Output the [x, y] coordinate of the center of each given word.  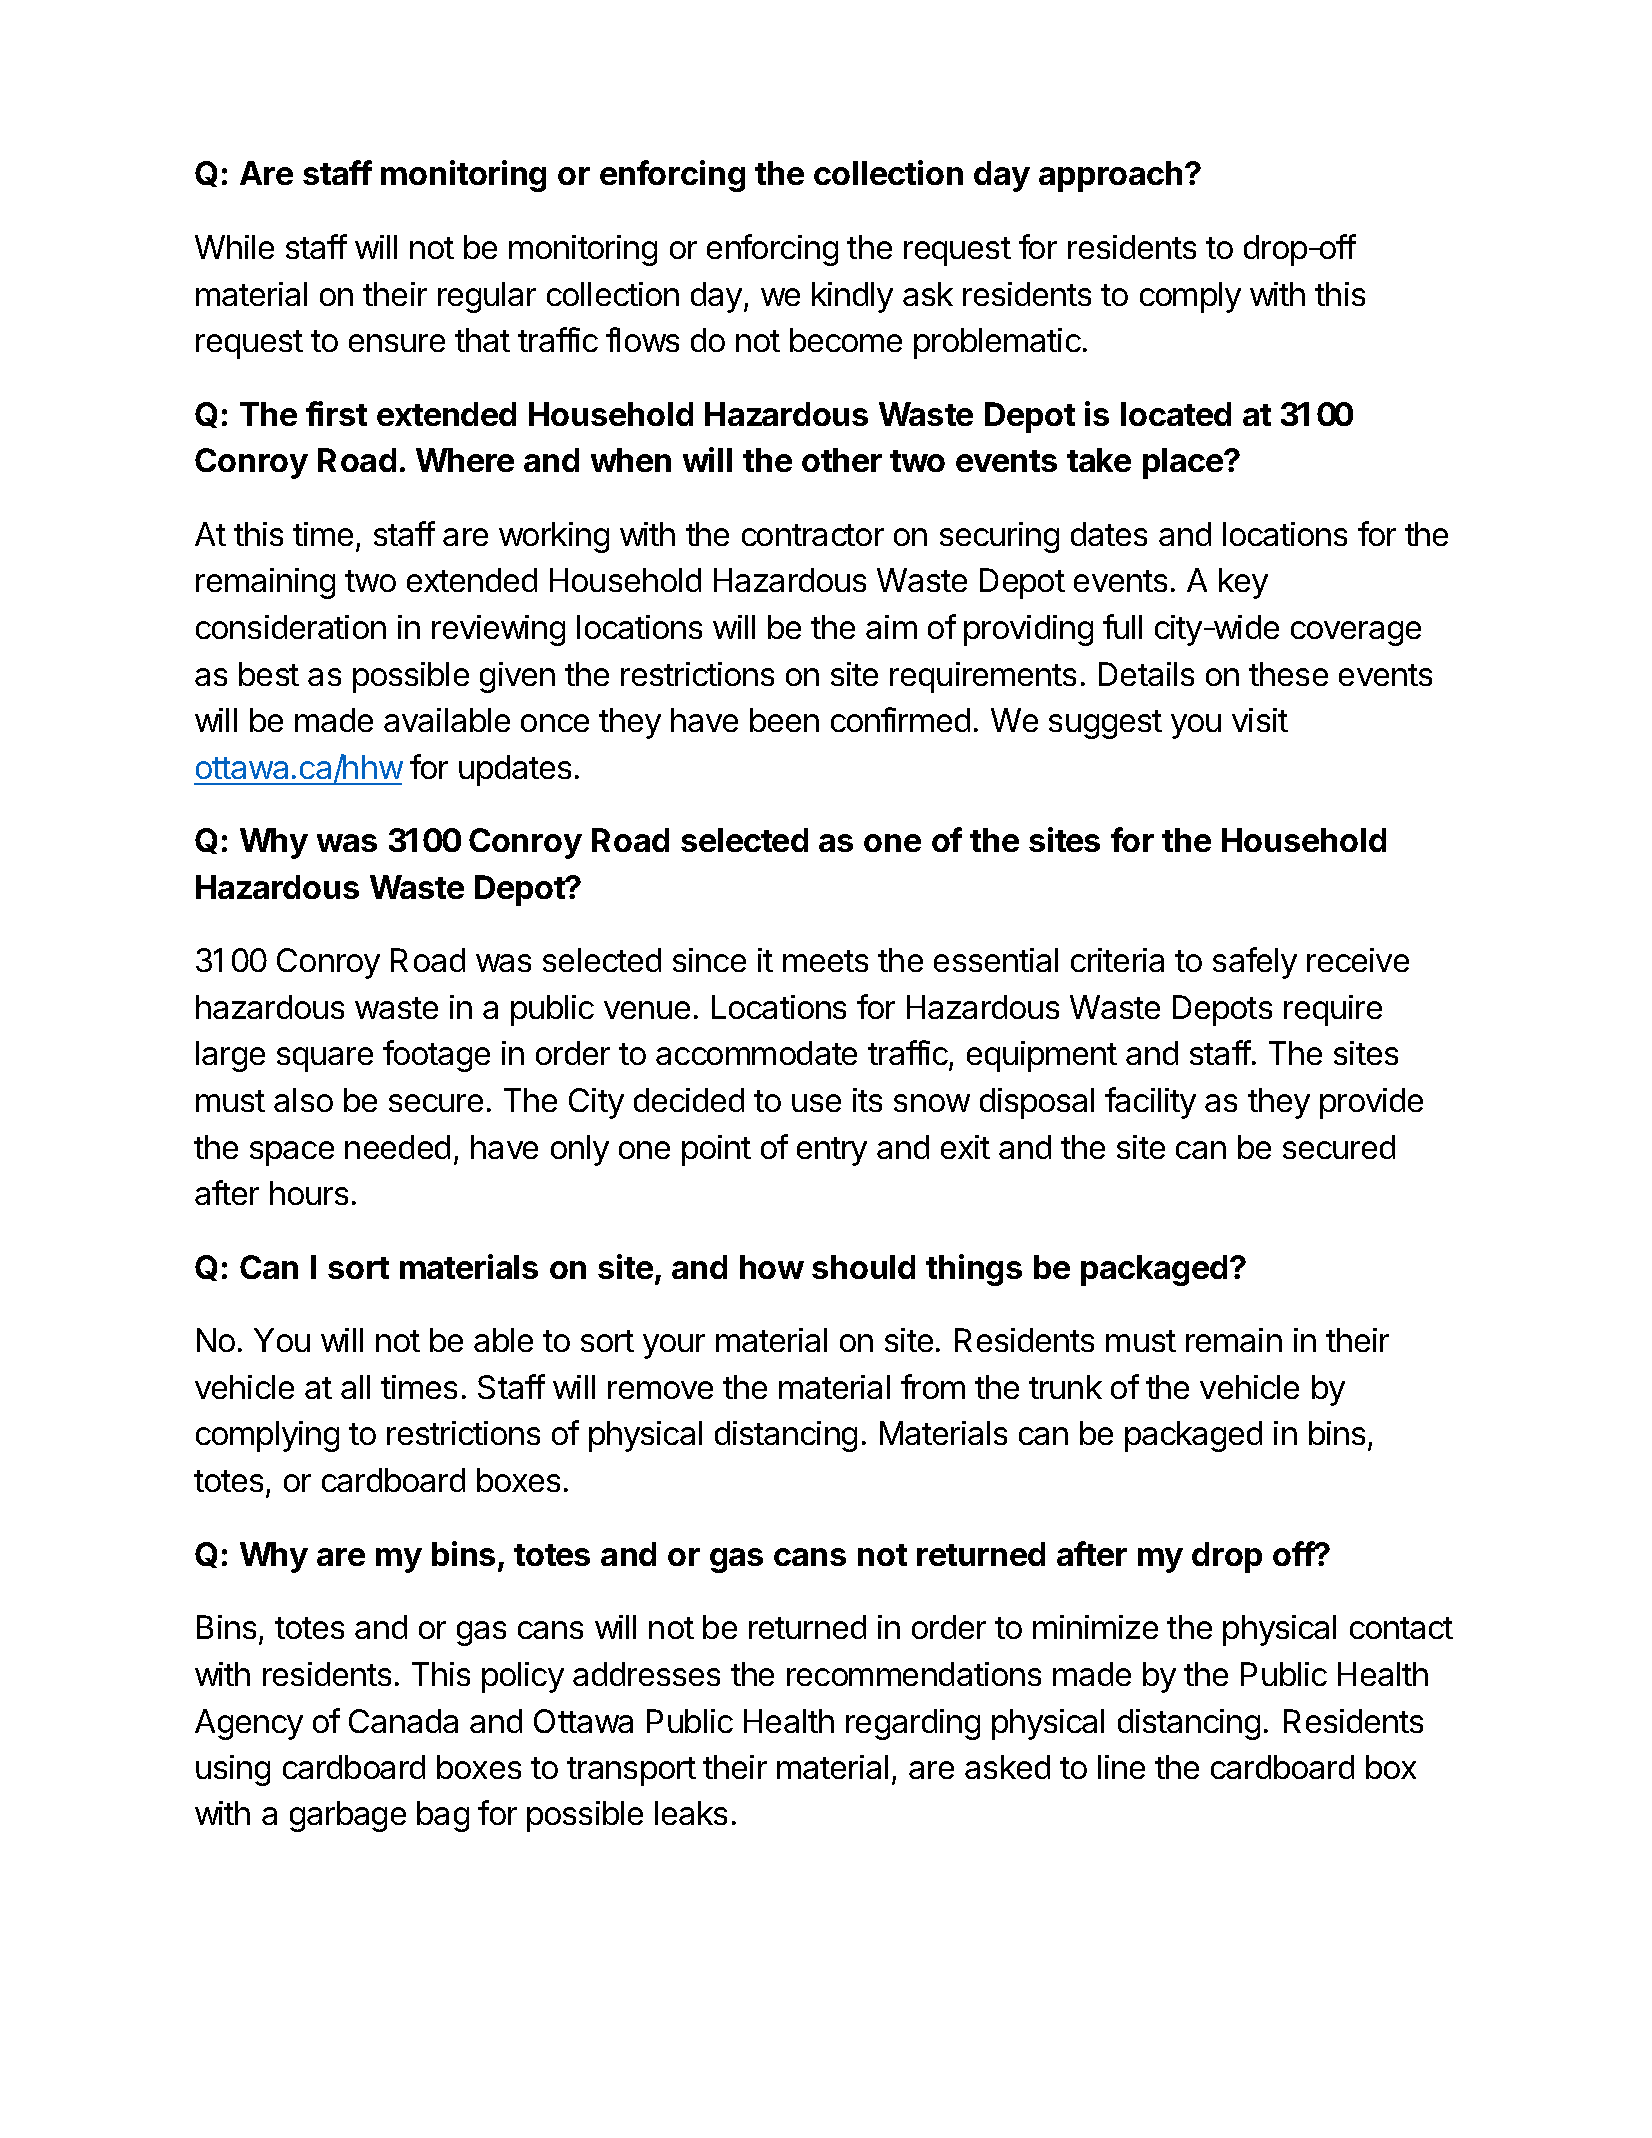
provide [1371, 1103]
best [269, 674]
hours [309, 1193]
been [784, 720]
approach [1110, 176]
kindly [852, 297]
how [772, 1267]
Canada [403, 1721]
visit [1260, 720]
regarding [913, 1724]
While [234, 247]
